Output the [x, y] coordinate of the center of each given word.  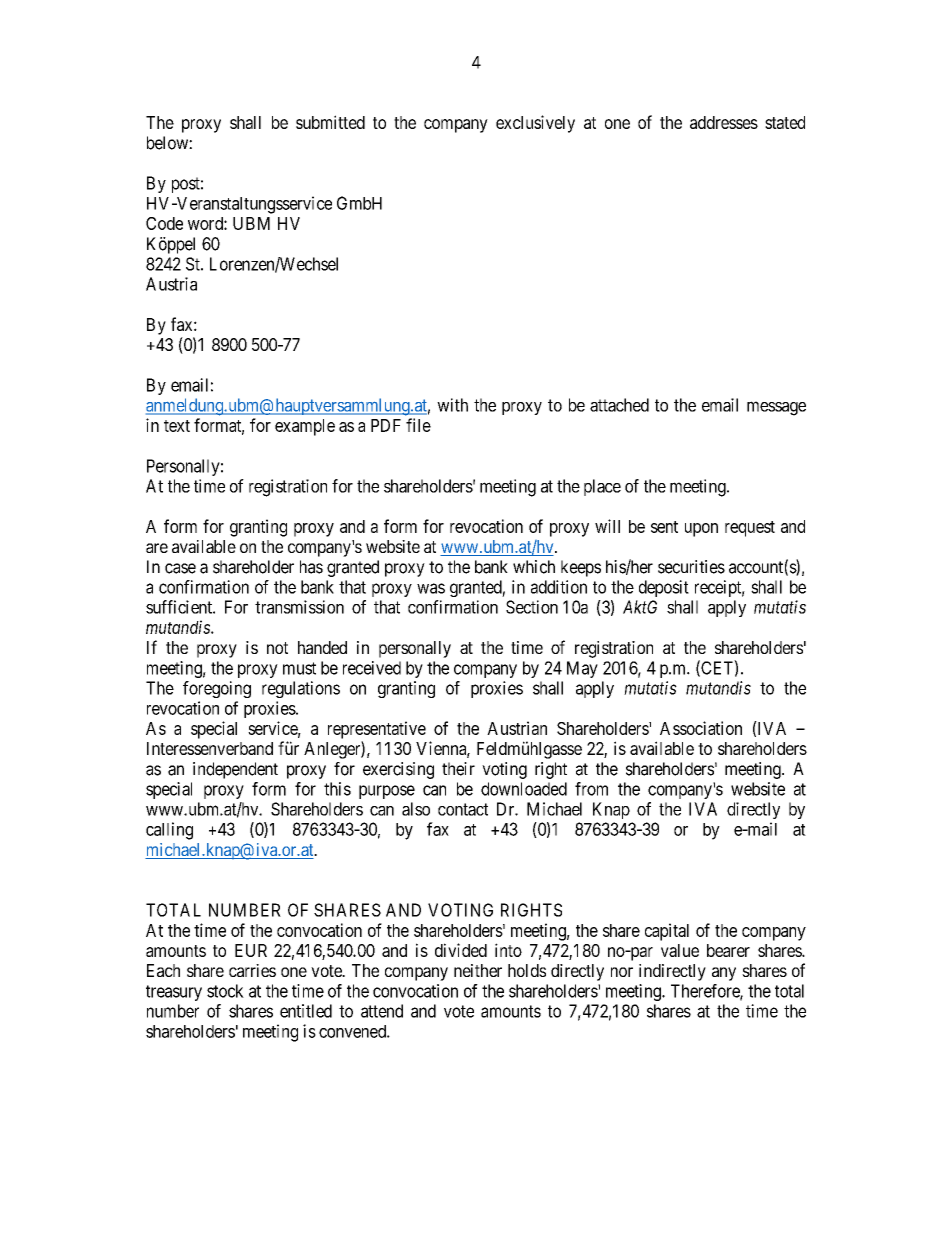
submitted [330, 122]
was [431, 588]
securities [691, 567]
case [180, 568]
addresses [724, 122]
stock [225, 991]
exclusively [535, 124]
